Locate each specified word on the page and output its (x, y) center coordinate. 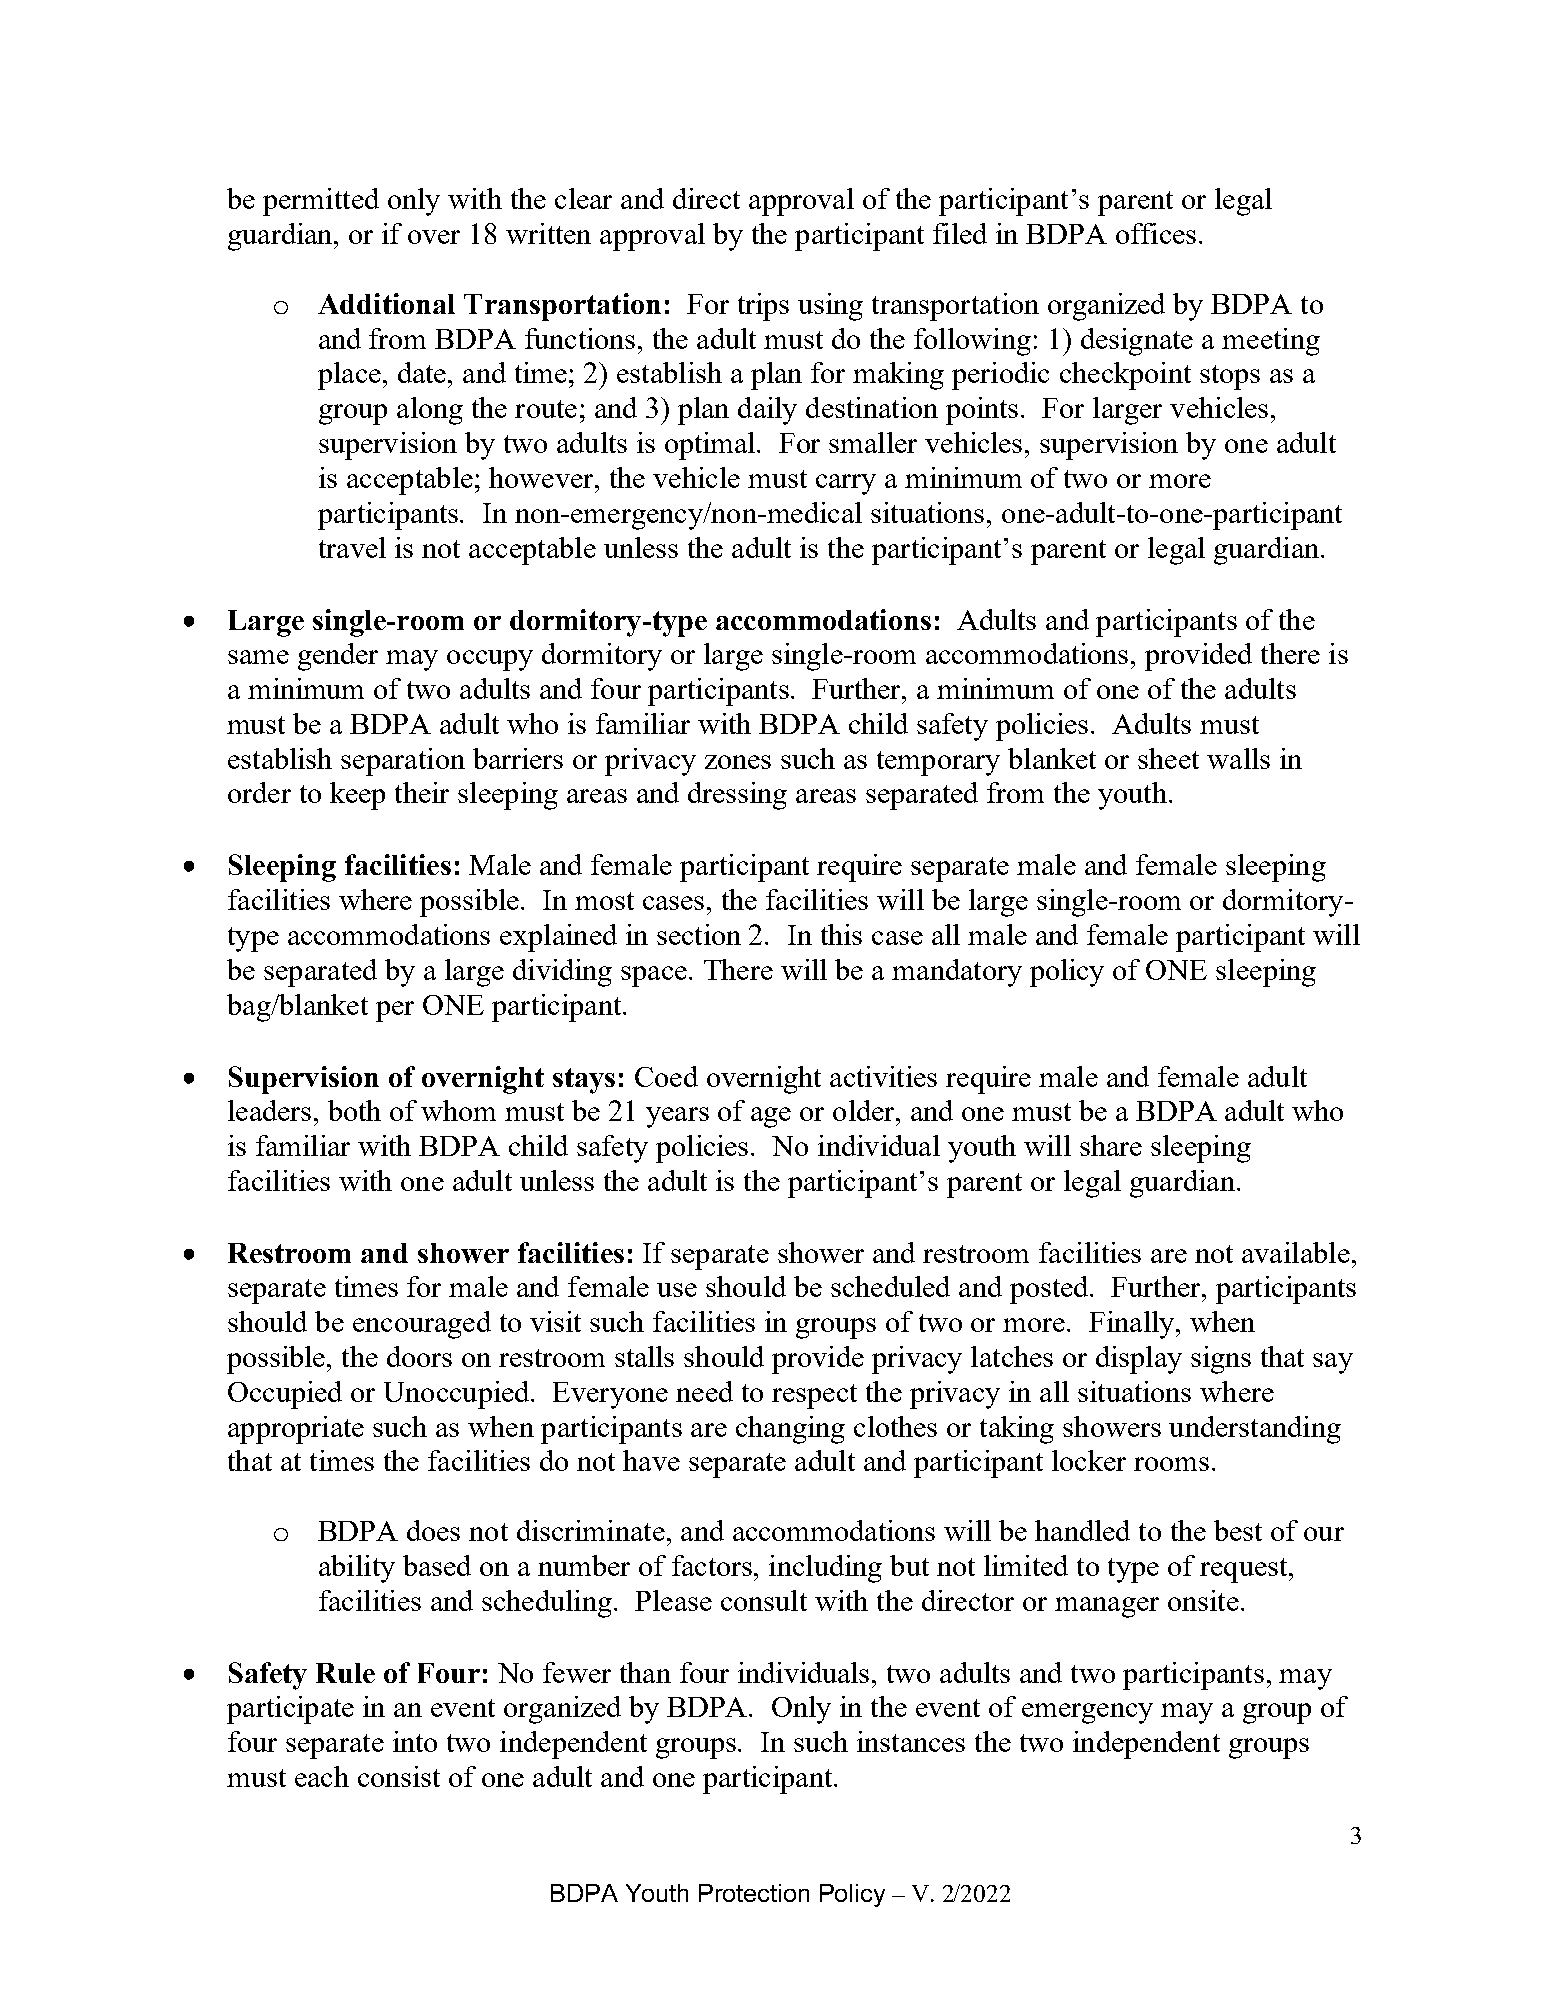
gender (338, 657)
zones (738, 762)
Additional (386, 303)
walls (1238, 758)
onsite (1203, 1600)
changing (790, 1430)
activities (883, 1076)
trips (763, 307)
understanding (1255, 1430)
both (354, 1110)
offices (1156, 233)
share (1111, 1145)
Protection (754, 1893)
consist (399, 1776)
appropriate (296, 1430)
